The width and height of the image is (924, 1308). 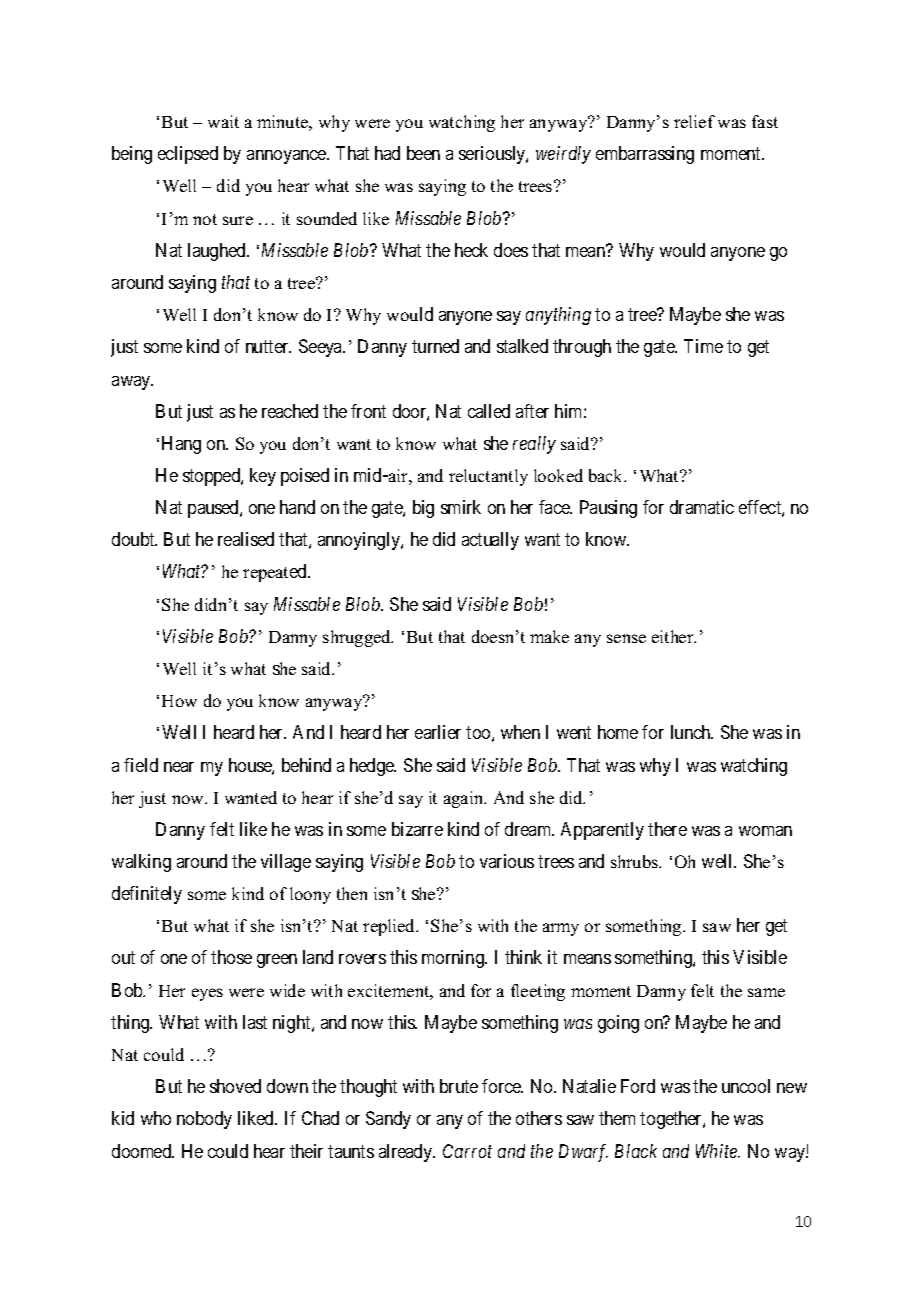 I want to click on been, so click(x=423, y=153).
